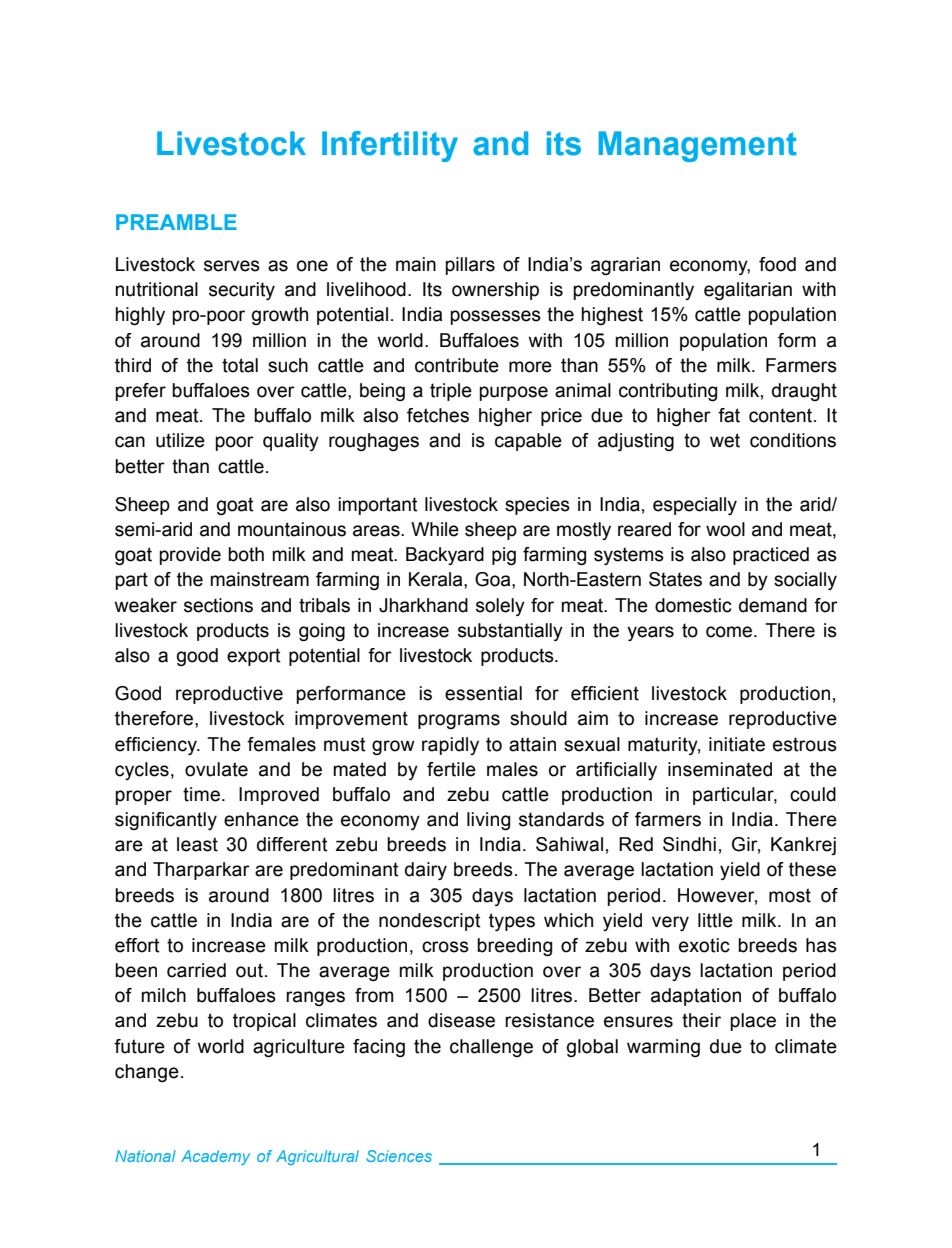  I want to click on little, so click(715, 920).
